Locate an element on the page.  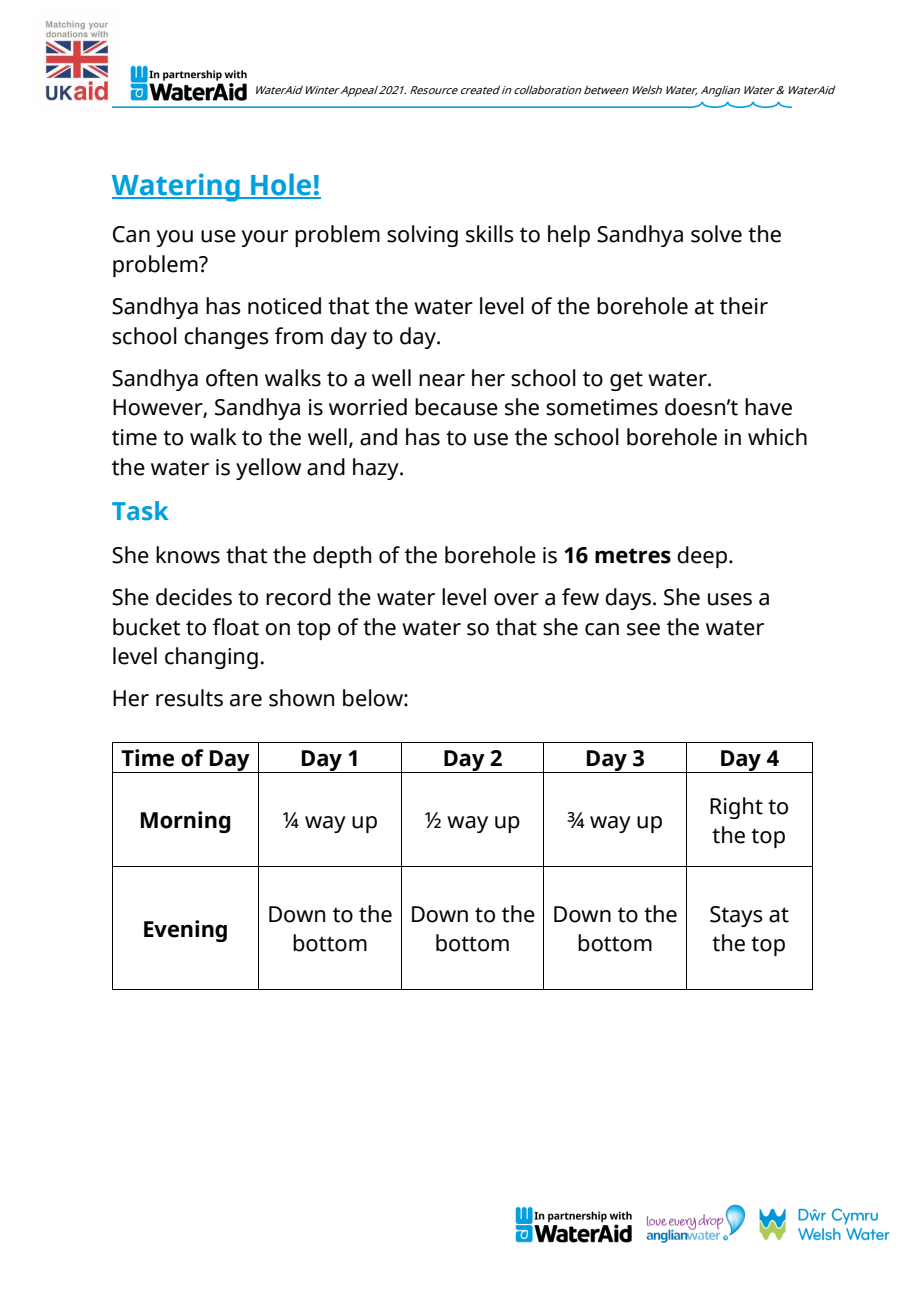
hazy is located at coordinates (377, 469).
